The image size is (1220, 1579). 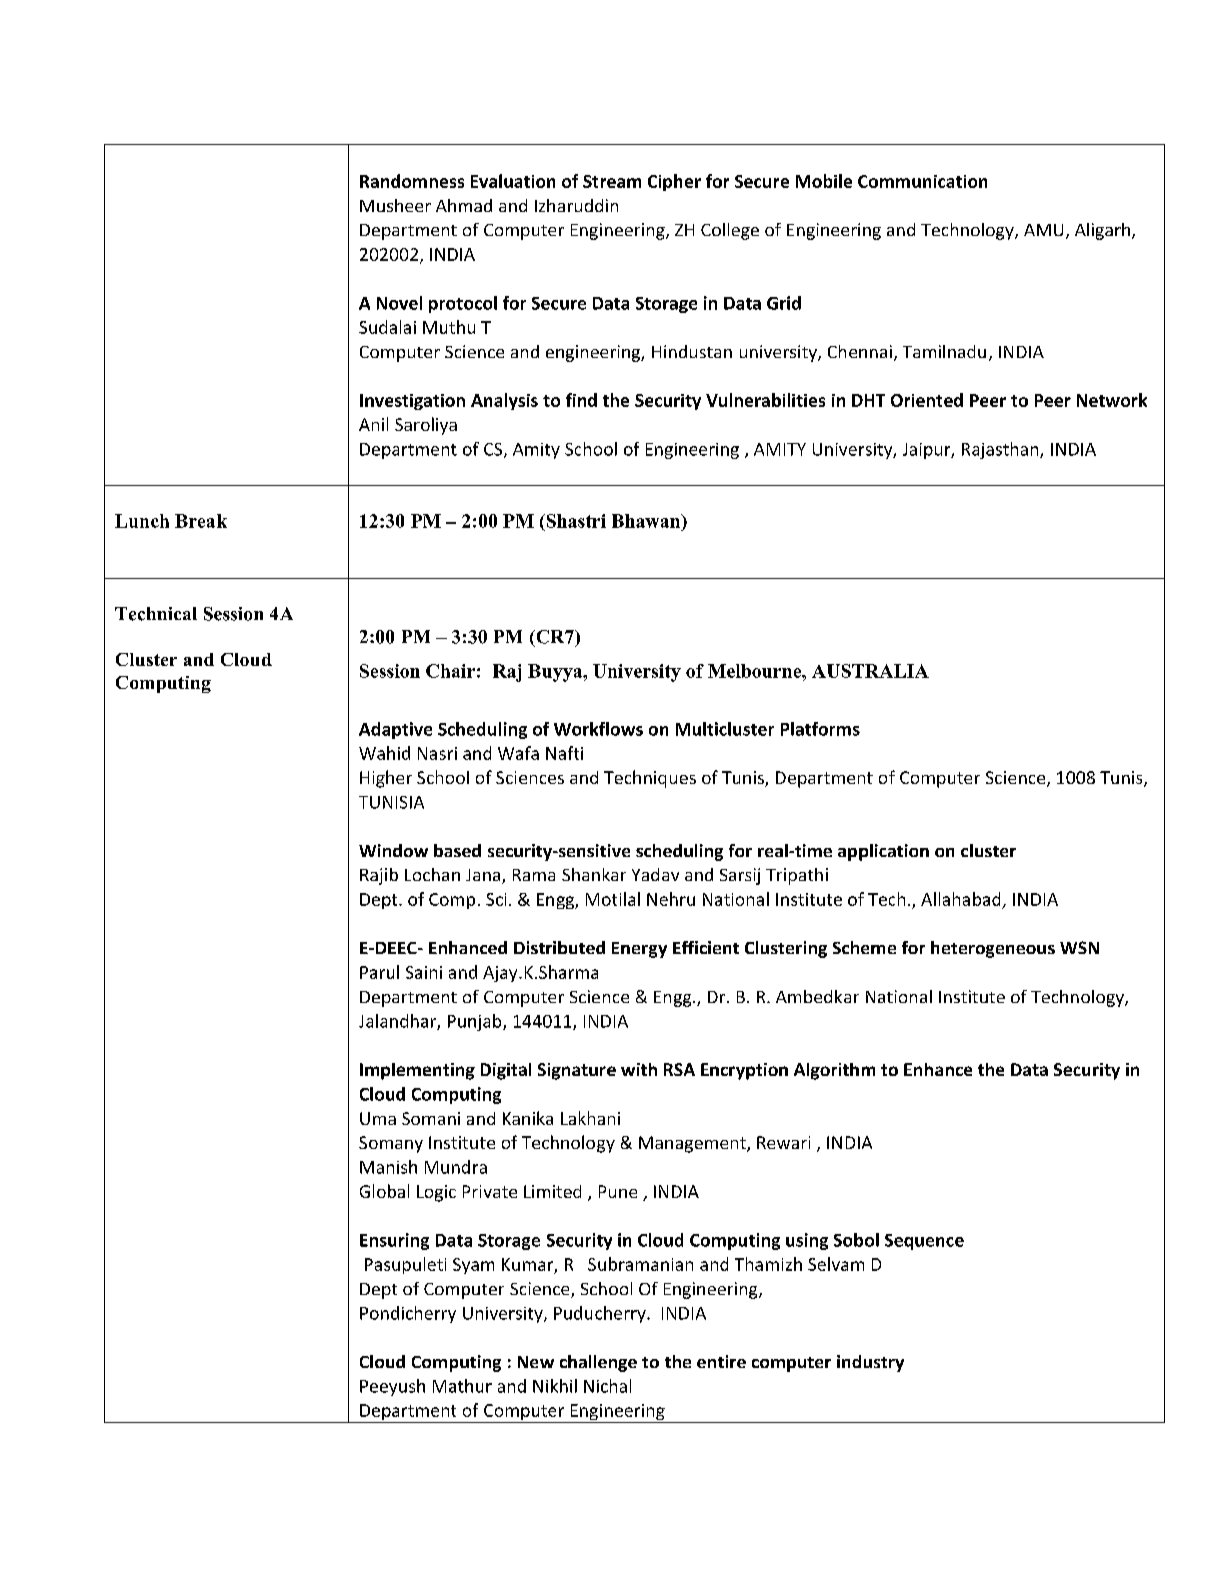 What do you see at coordinates (612, 181) in the image?
I see `Stream` at bounding box center [612, 181].
